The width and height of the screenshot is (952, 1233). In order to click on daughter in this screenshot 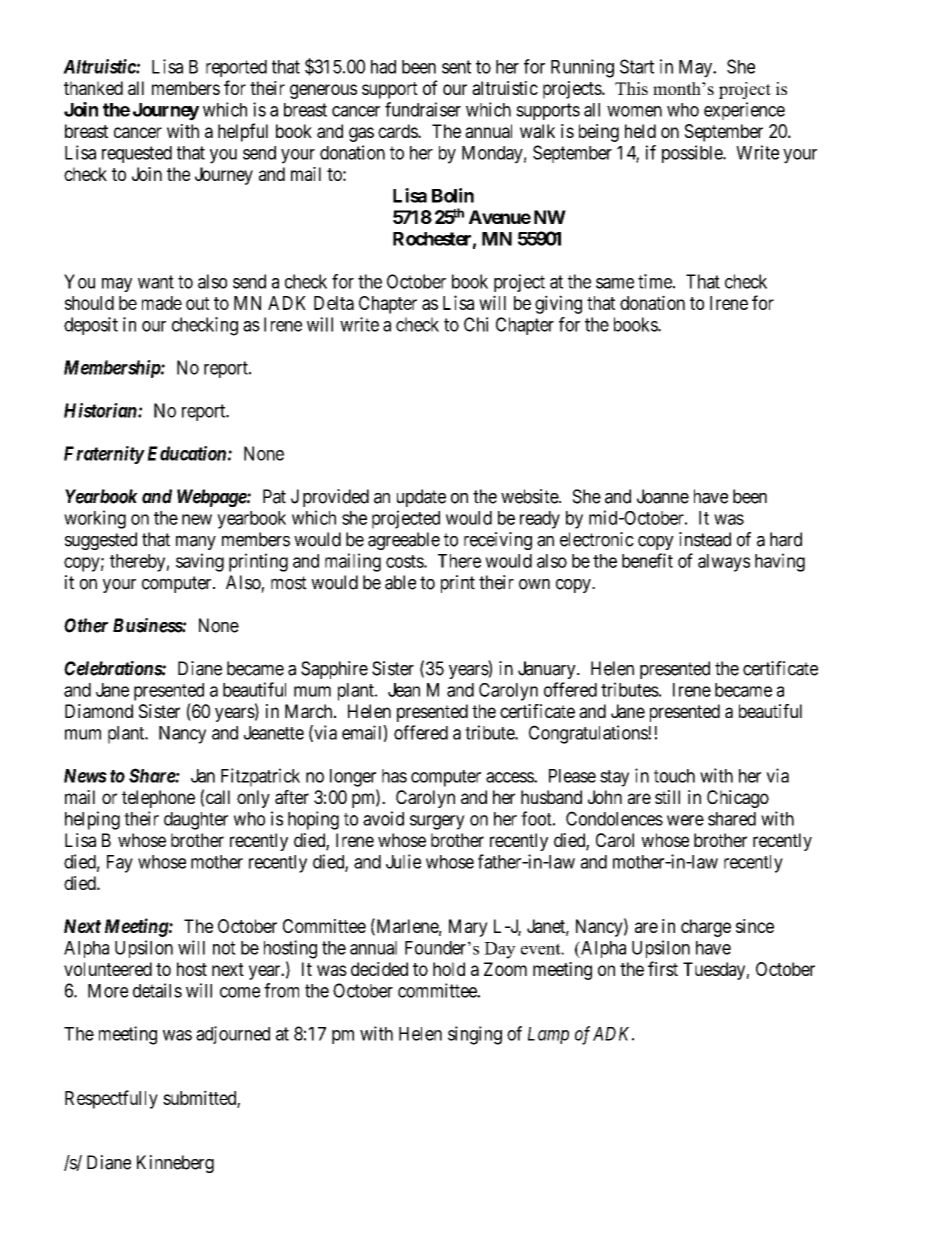, I will do `click(196, 821)`.
